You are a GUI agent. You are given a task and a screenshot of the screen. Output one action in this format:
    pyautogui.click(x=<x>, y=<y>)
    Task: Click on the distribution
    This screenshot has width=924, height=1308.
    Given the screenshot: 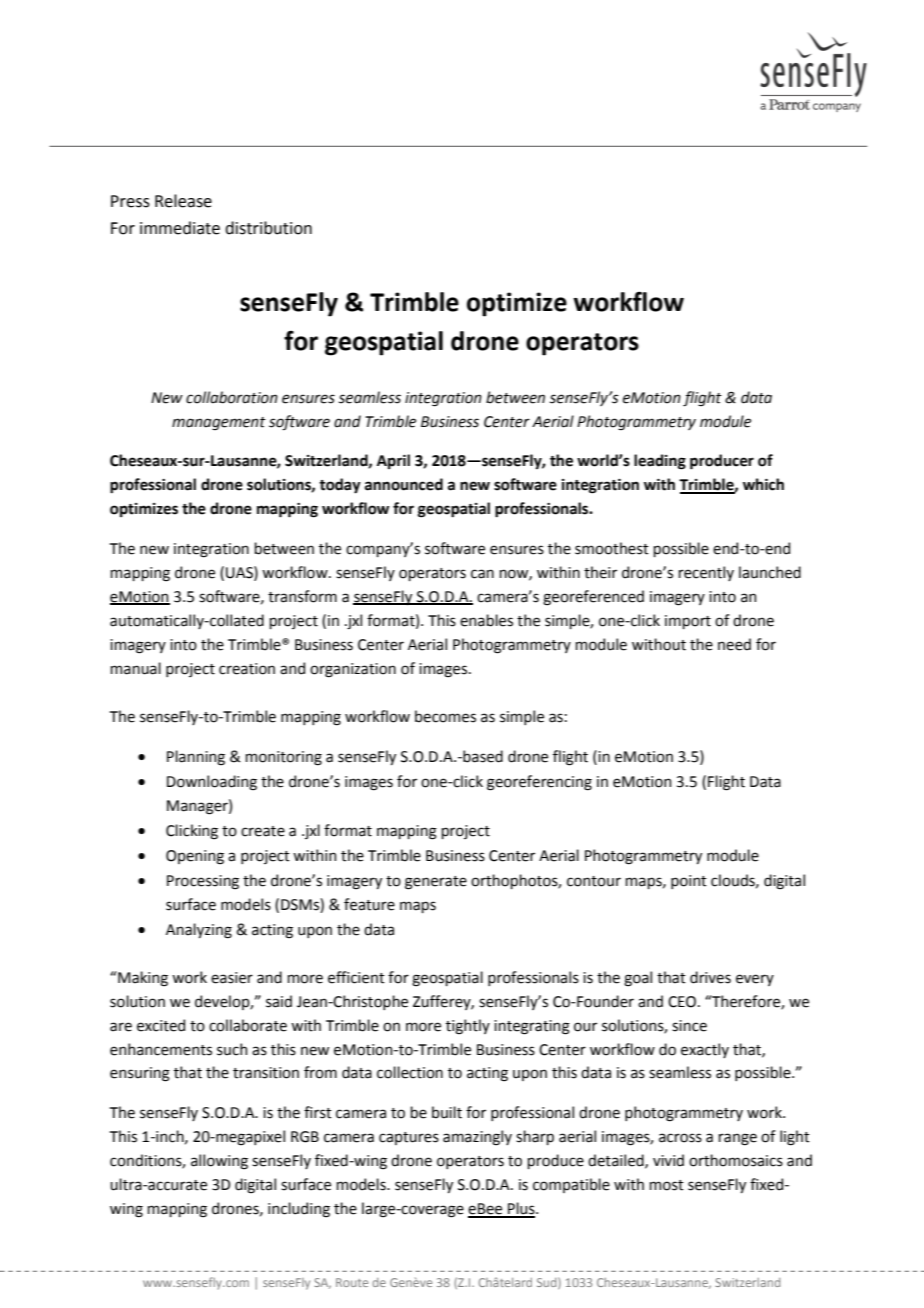 What is the action you would take?
    pyautogui.click(x=268, y=228)
